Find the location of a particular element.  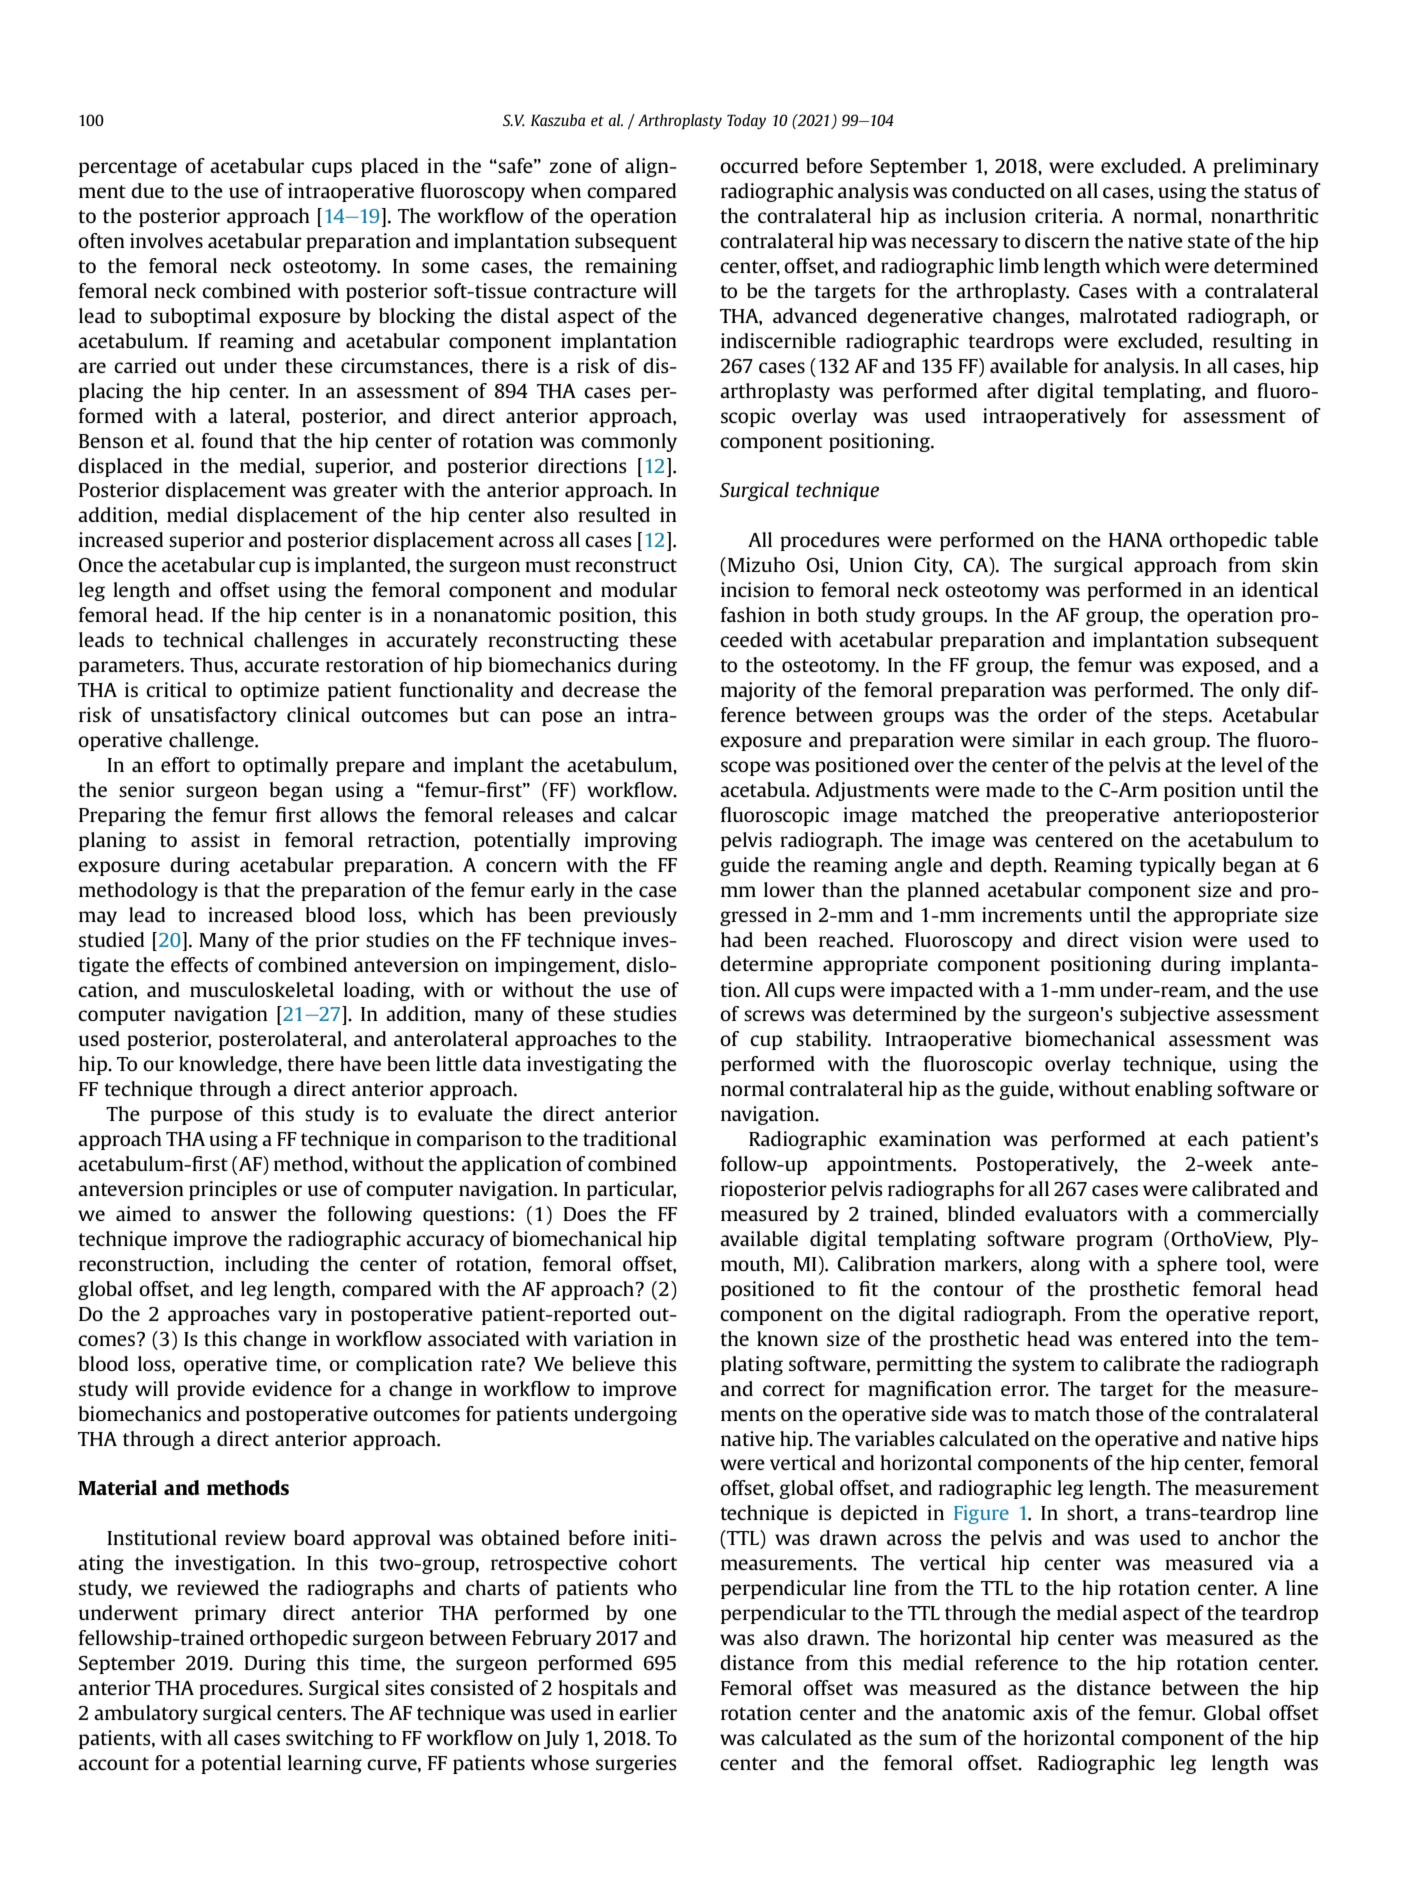

criteria is located at coordinates (1068, 216).
